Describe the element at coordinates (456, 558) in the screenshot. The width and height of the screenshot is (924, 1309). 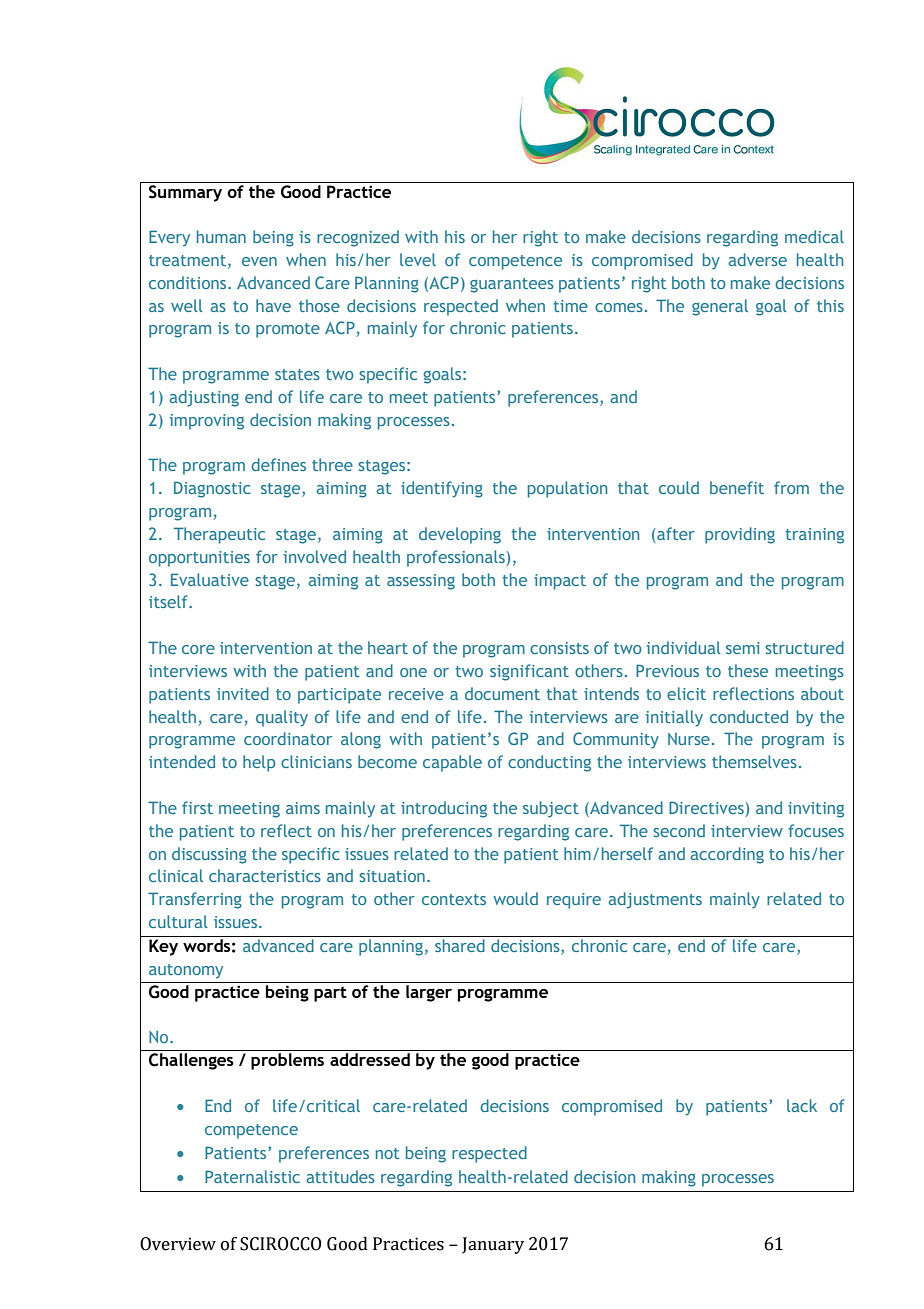
I see `professionals` at that location.
